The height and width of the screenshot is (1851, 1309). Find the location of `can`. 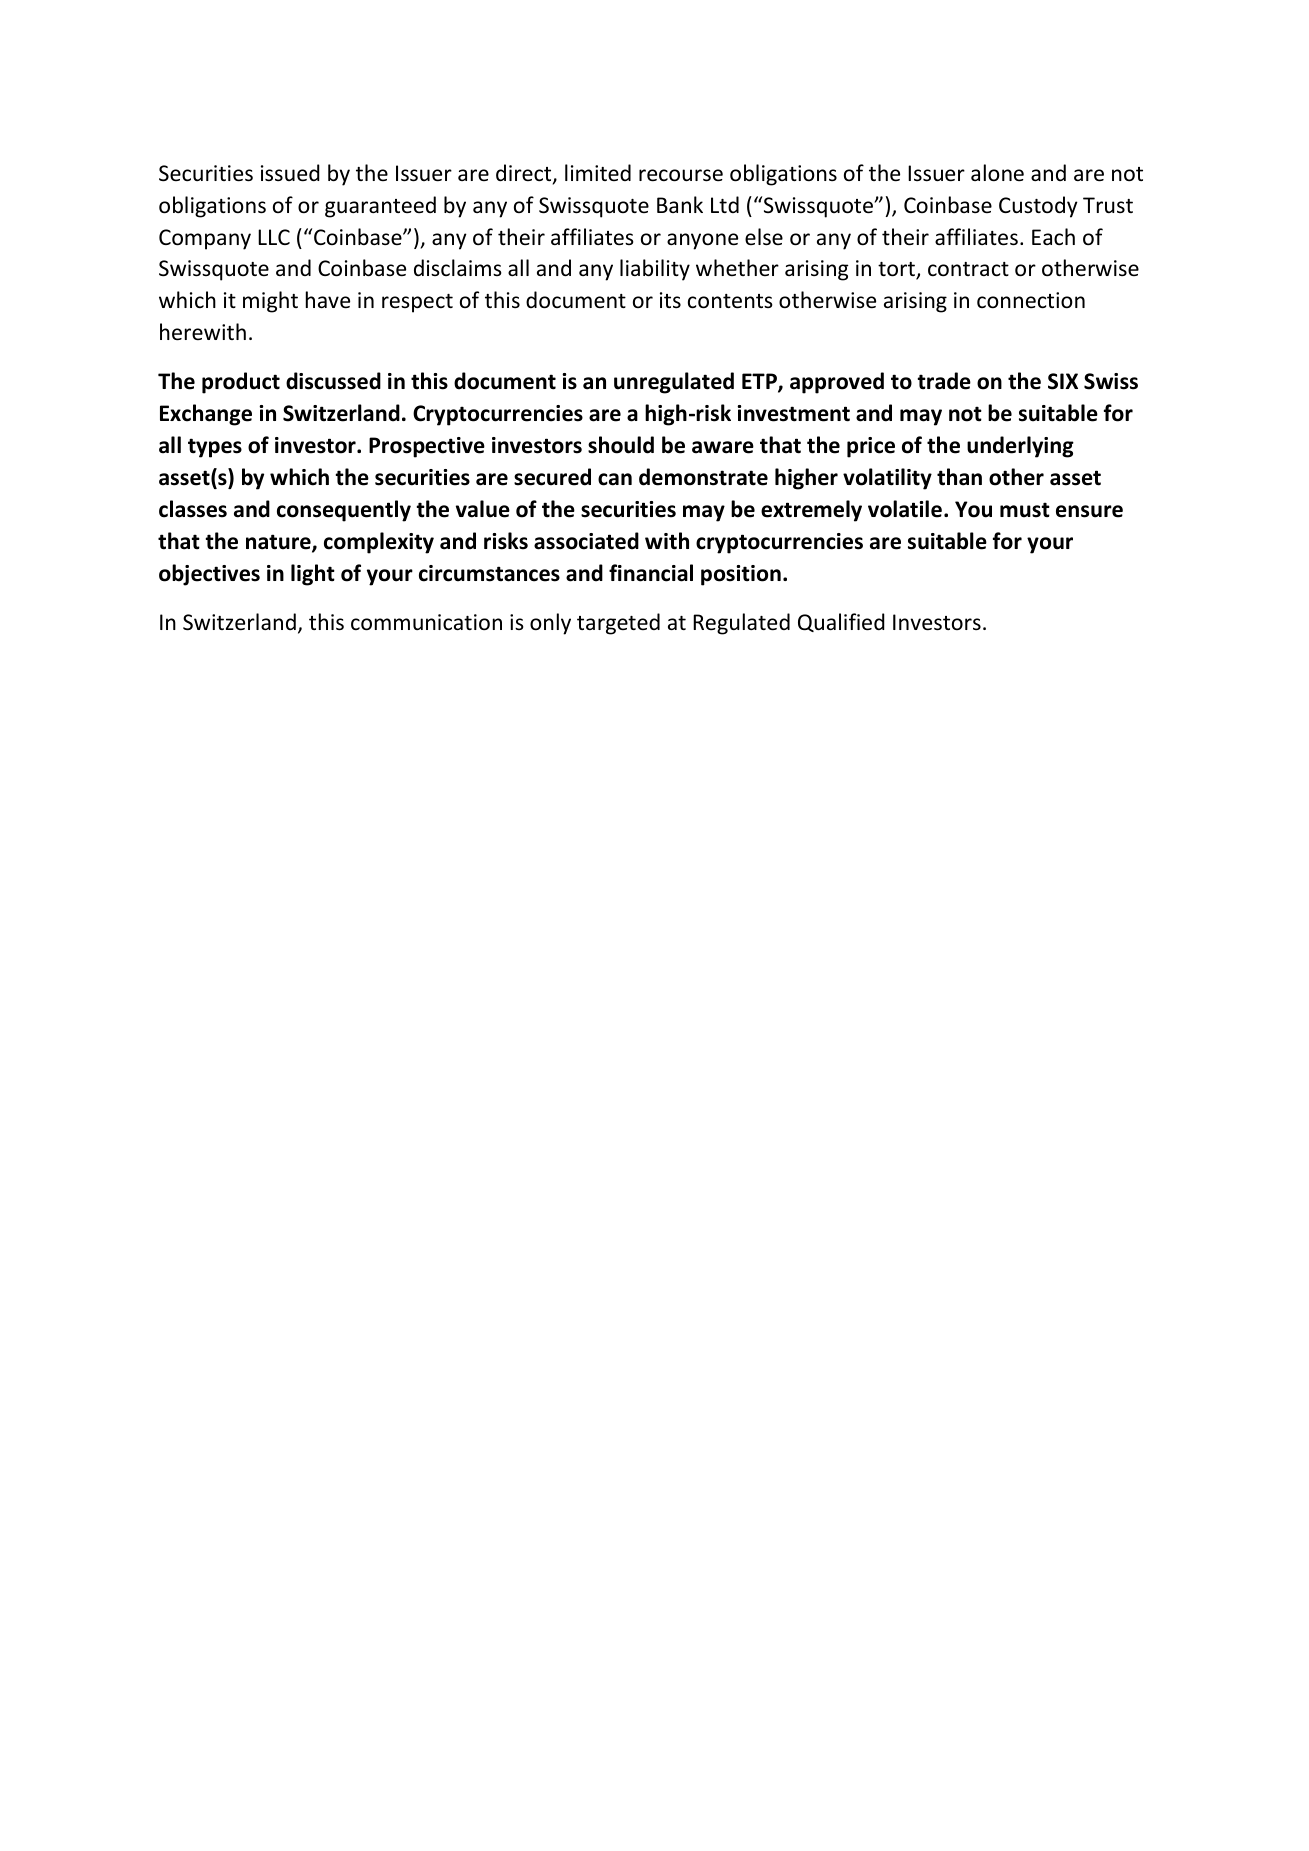

can is located at coordinates (615, 479).
